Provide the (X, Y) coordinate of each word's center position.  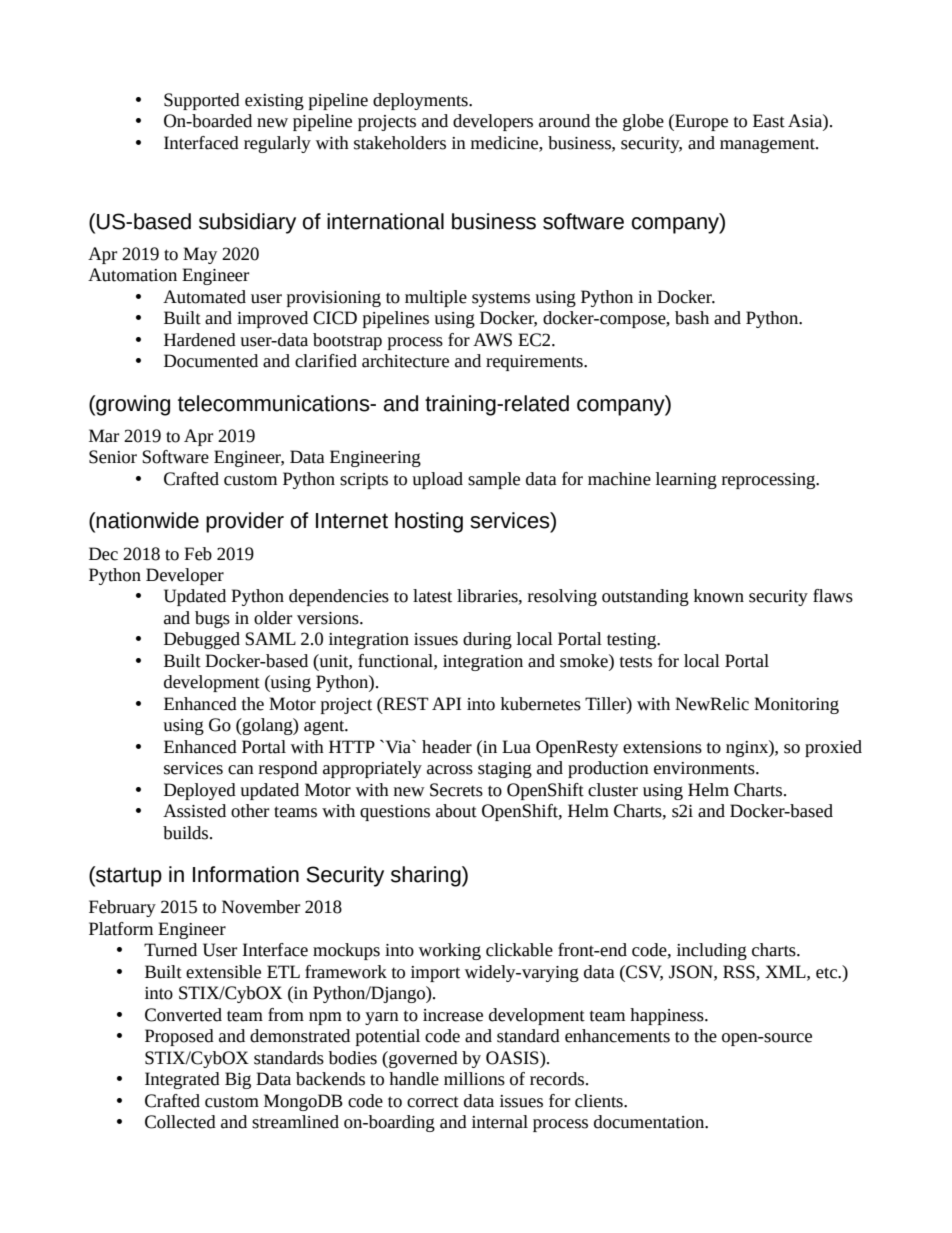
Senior (113, 457)
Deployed (200, 791)
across (450, 770)
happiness (668, 1016)
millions (474, 1079)
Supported (202, 101)
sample (494, 480)
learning (686, 480)
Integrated (182, 1080)
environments (705, 768)
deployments (421, 101)
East (769, 121)
